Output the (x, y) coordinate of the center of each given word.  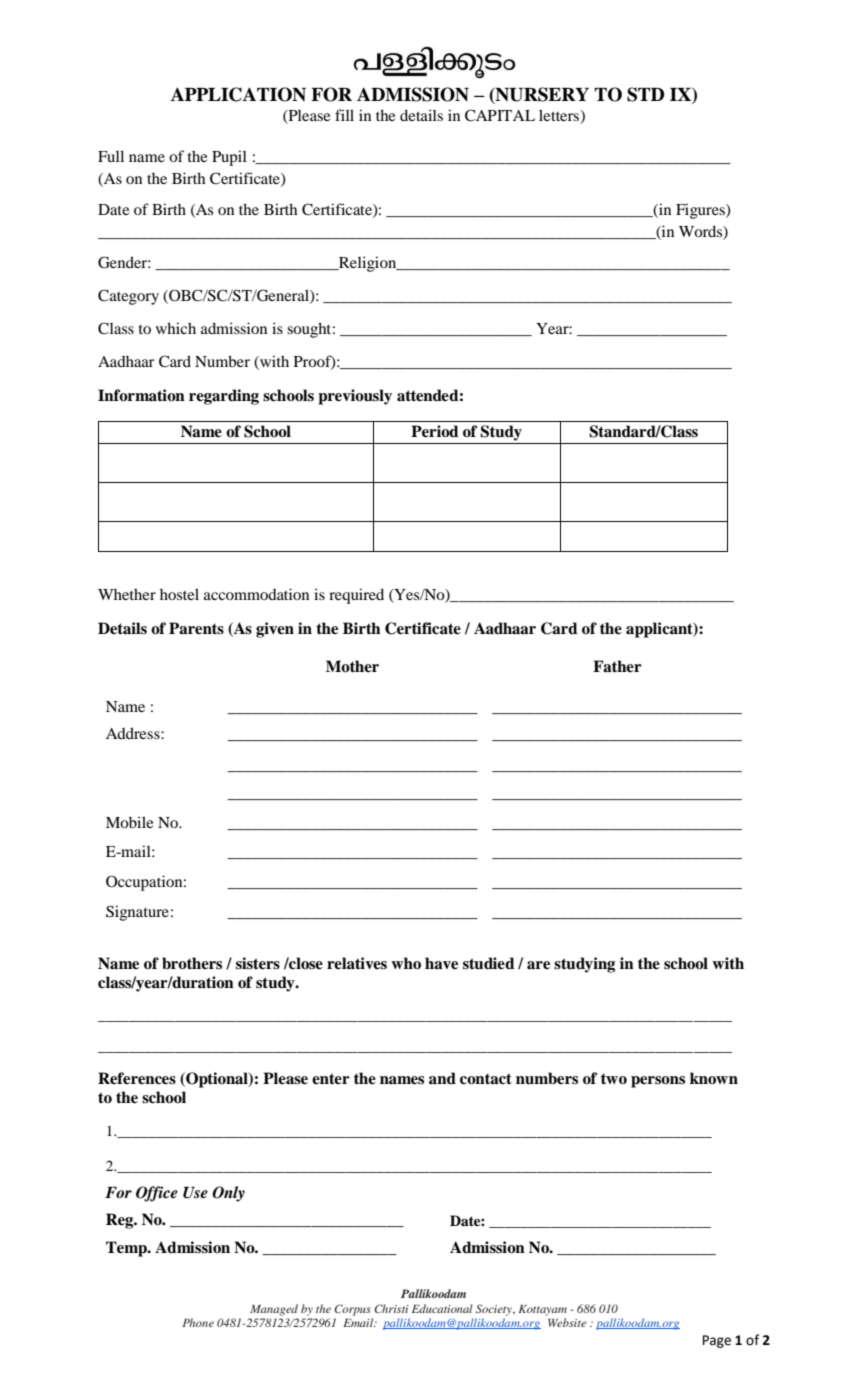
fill (344, 115)
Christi (391, 1308)
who (406, 963)
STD (645, 94)
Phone (198, 1322)
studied (489, 963)
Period (435, 431)
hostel (179, 594)
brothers (192, 963)
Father (617, 666)
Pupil (229, 158)
